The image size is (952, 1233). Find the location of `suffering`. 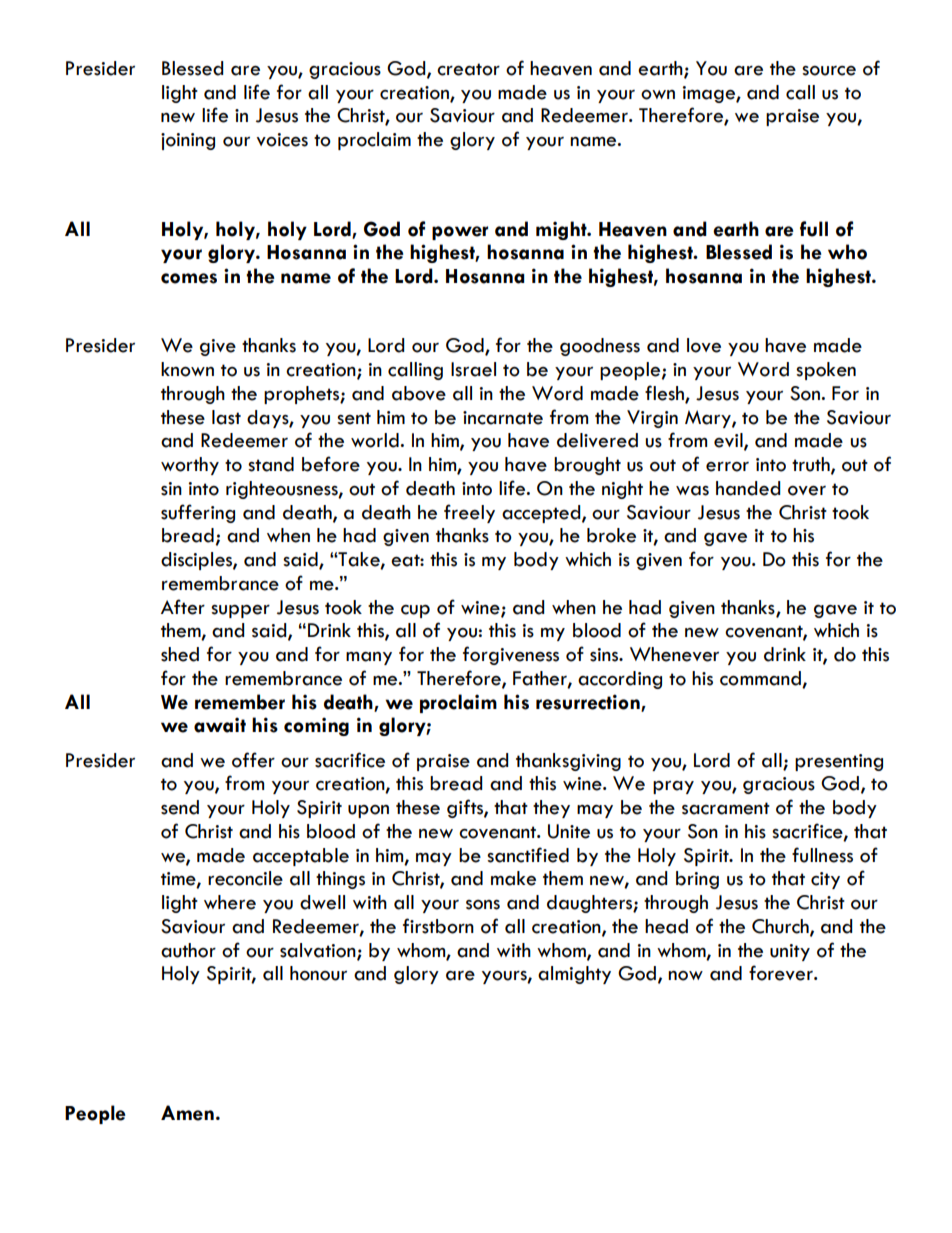

suffering is located at coordinates (198, 513).
